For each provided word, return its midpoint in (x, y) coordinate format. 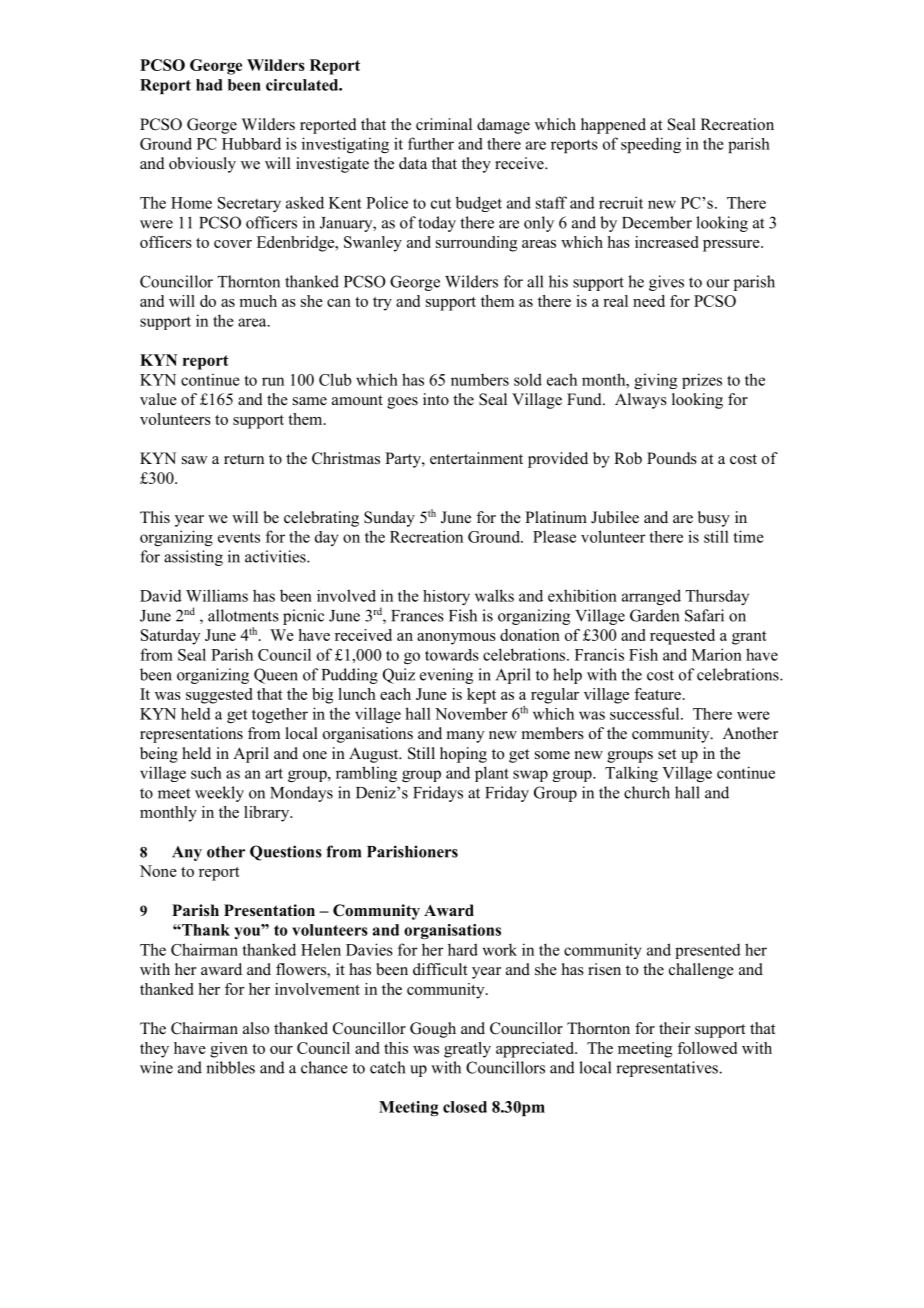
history (446, 597)
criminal (444, 124)
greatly (467, 1050)
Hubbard (251, 143)
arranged (651, 597)
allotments (243, 615)
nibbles (230, 1067)
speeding (651, 145)
